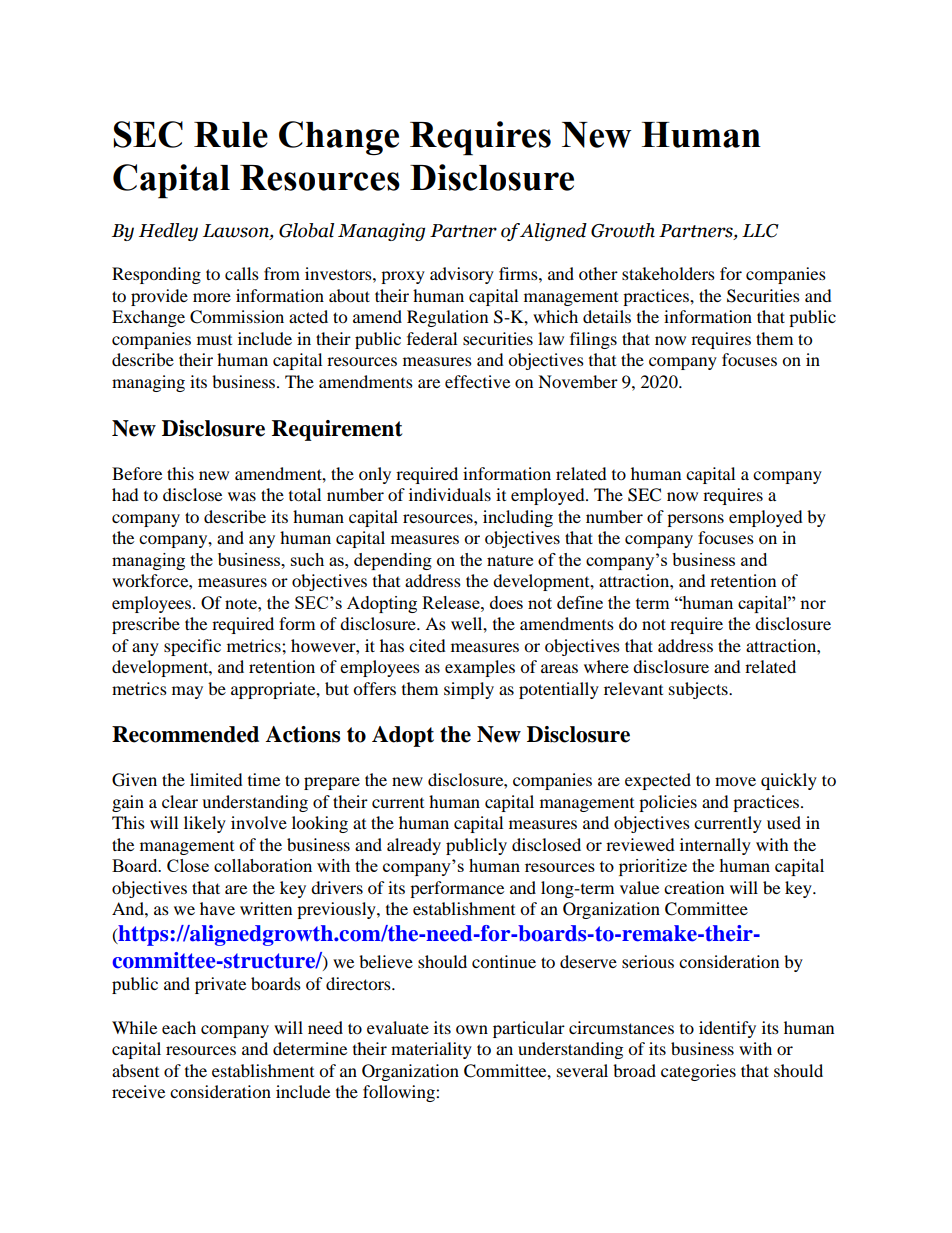 This screenshot has height=1233, width=952. Describe the element at coordinates (760, 231) in the screenshot. I see `LLC` at that location.
